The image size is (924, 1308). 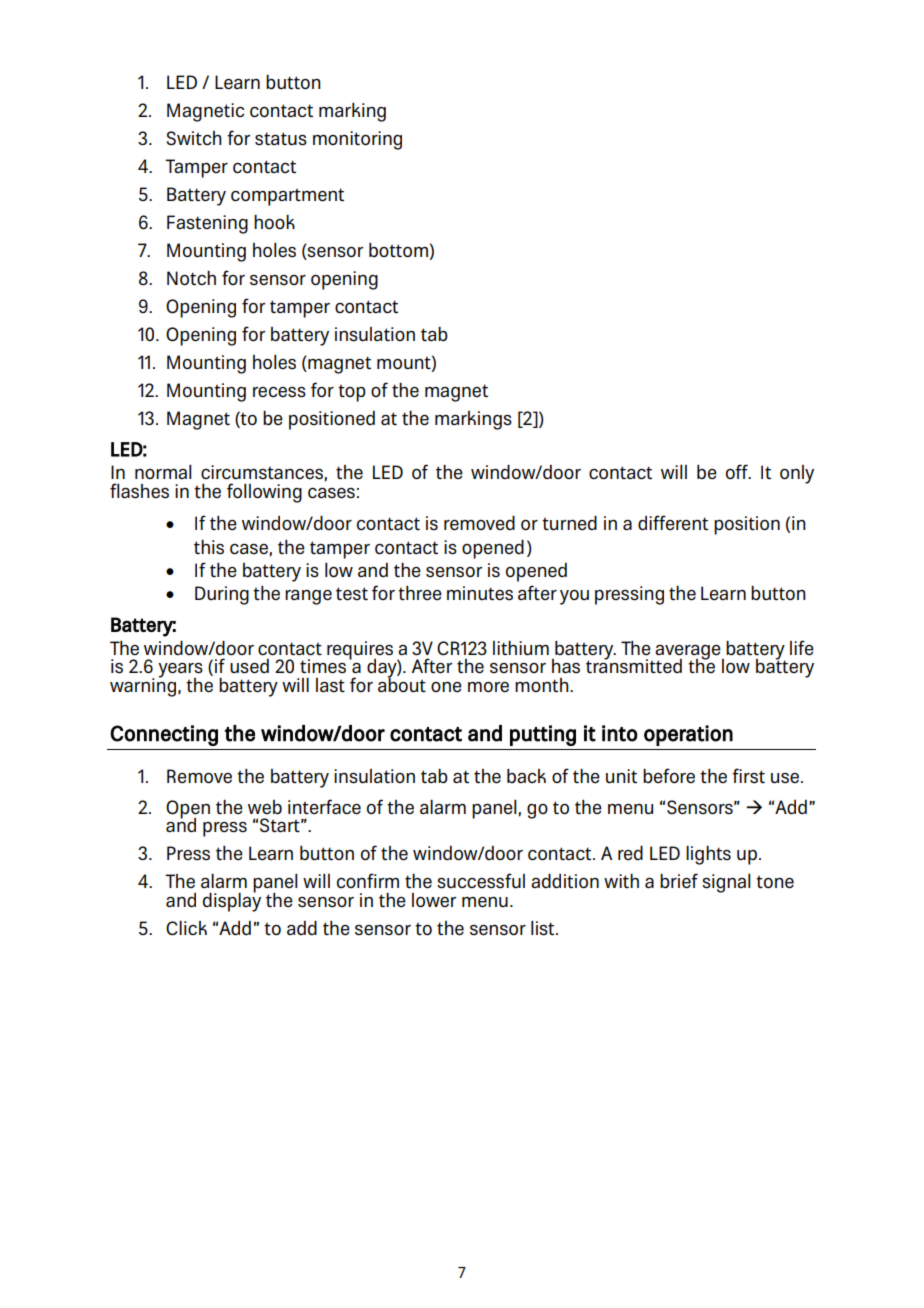 I want to click on different, so click(x=673, y=522).
